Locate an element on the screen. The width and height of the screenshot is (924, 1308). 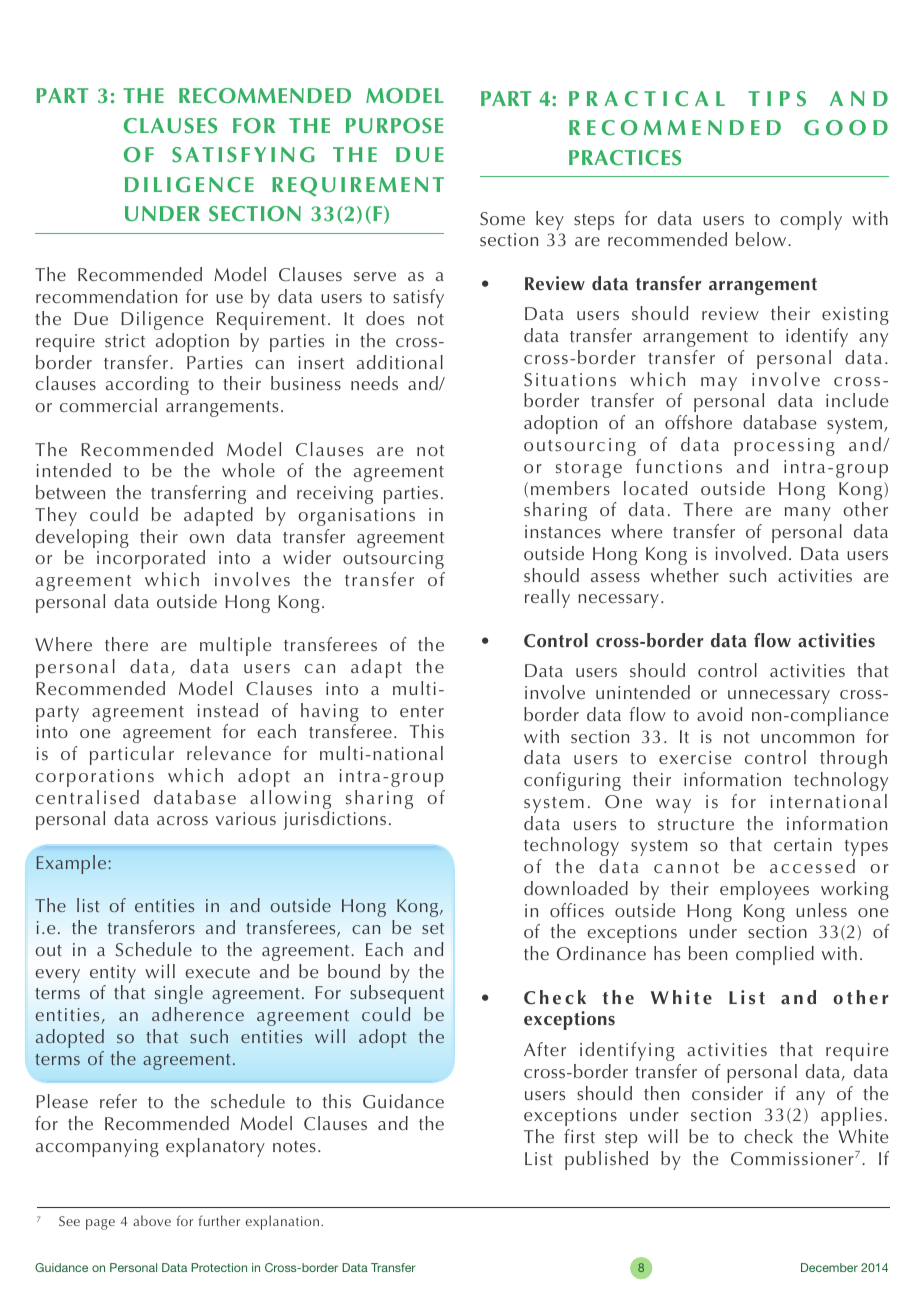
comply is located at coordinates (811, 220).
